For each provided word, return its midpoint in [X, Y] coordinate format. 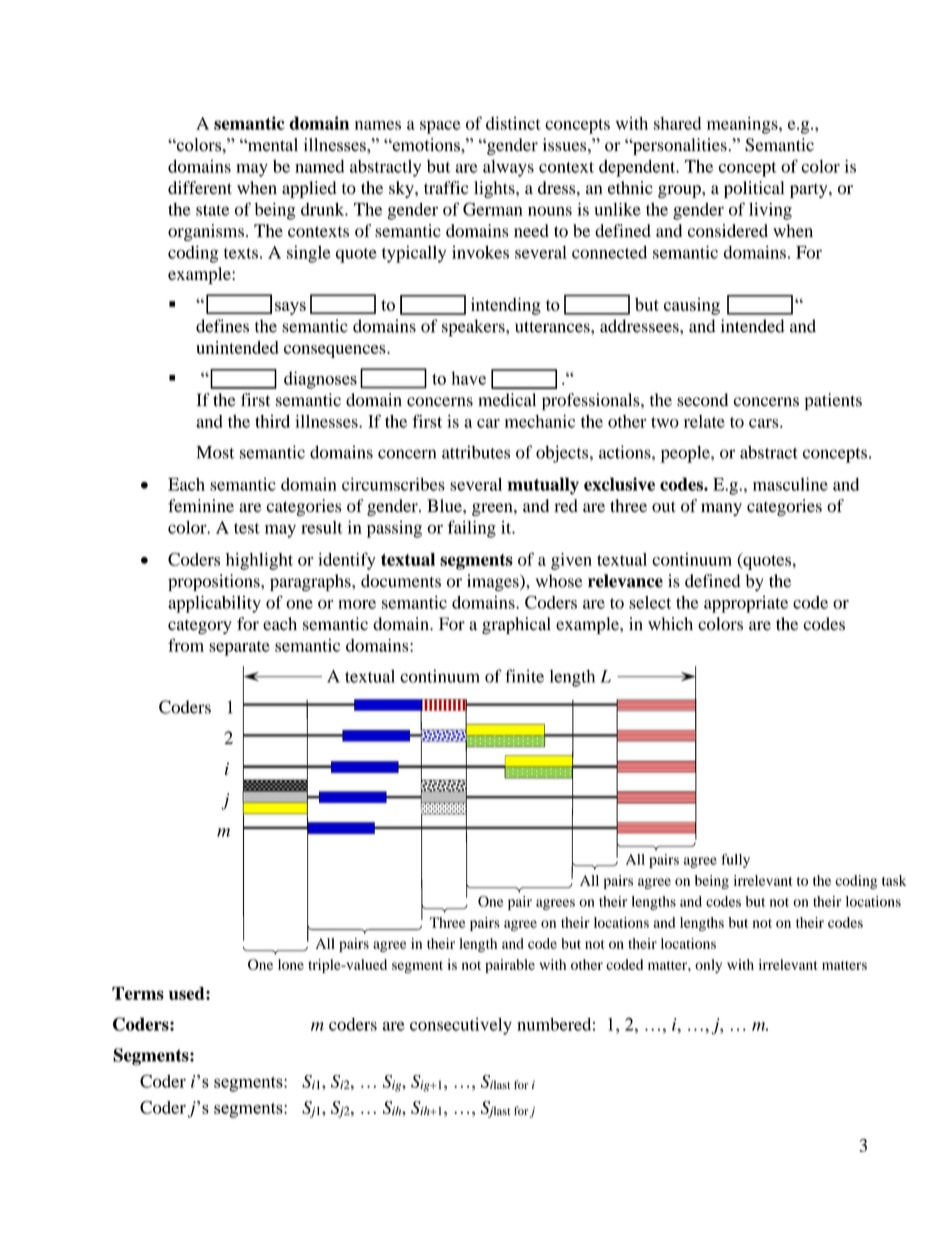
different [200, 187]
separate [239, 648]
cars [765, 423]
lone [291, 964]
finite [524, 676]
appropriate [746, 604]
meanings [743, 125]
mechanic [540, 421]
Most [215, 452]
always [508, 168]
